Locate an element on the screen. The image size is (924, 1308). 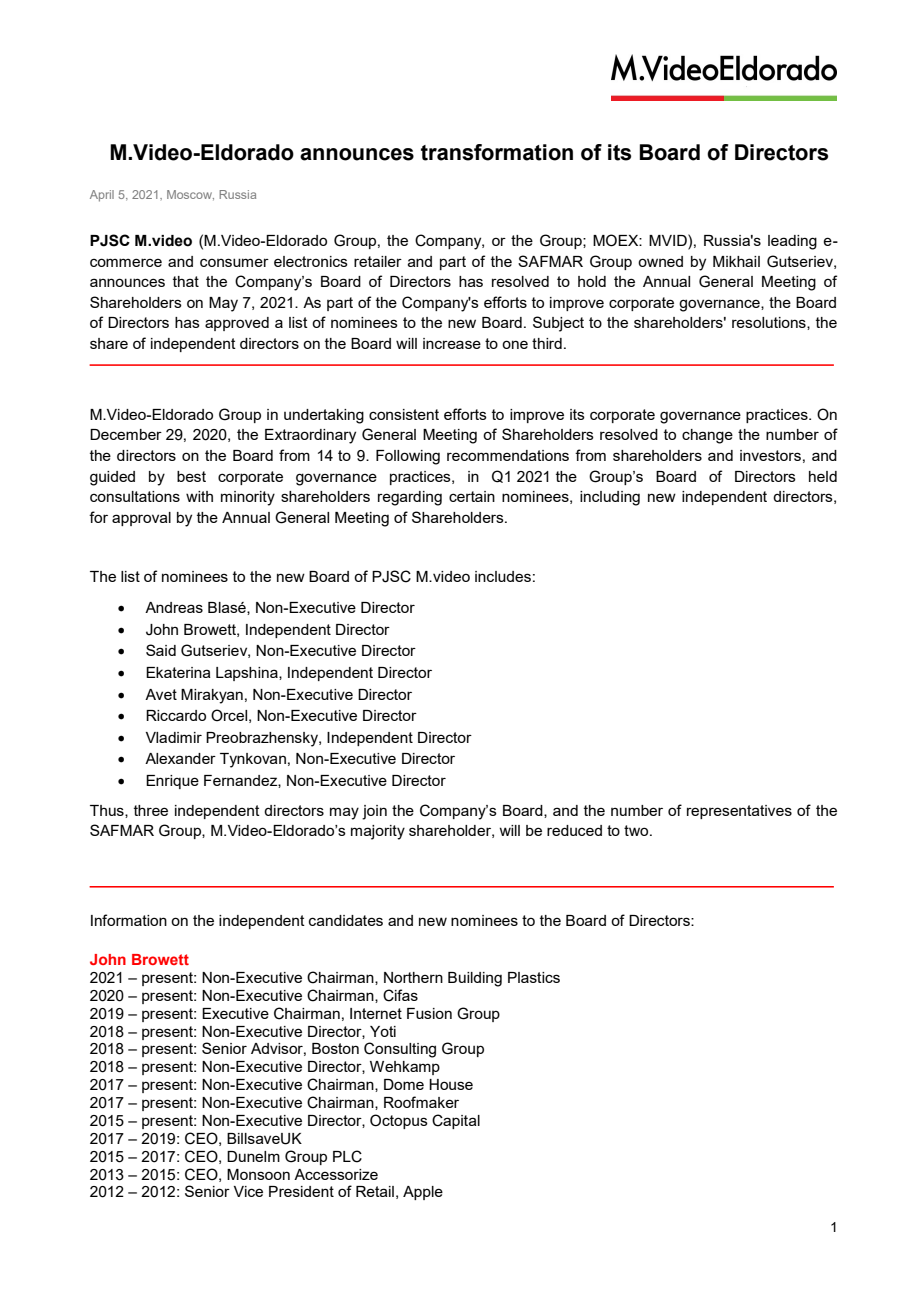
leading is located at coordinates (792, 242).
